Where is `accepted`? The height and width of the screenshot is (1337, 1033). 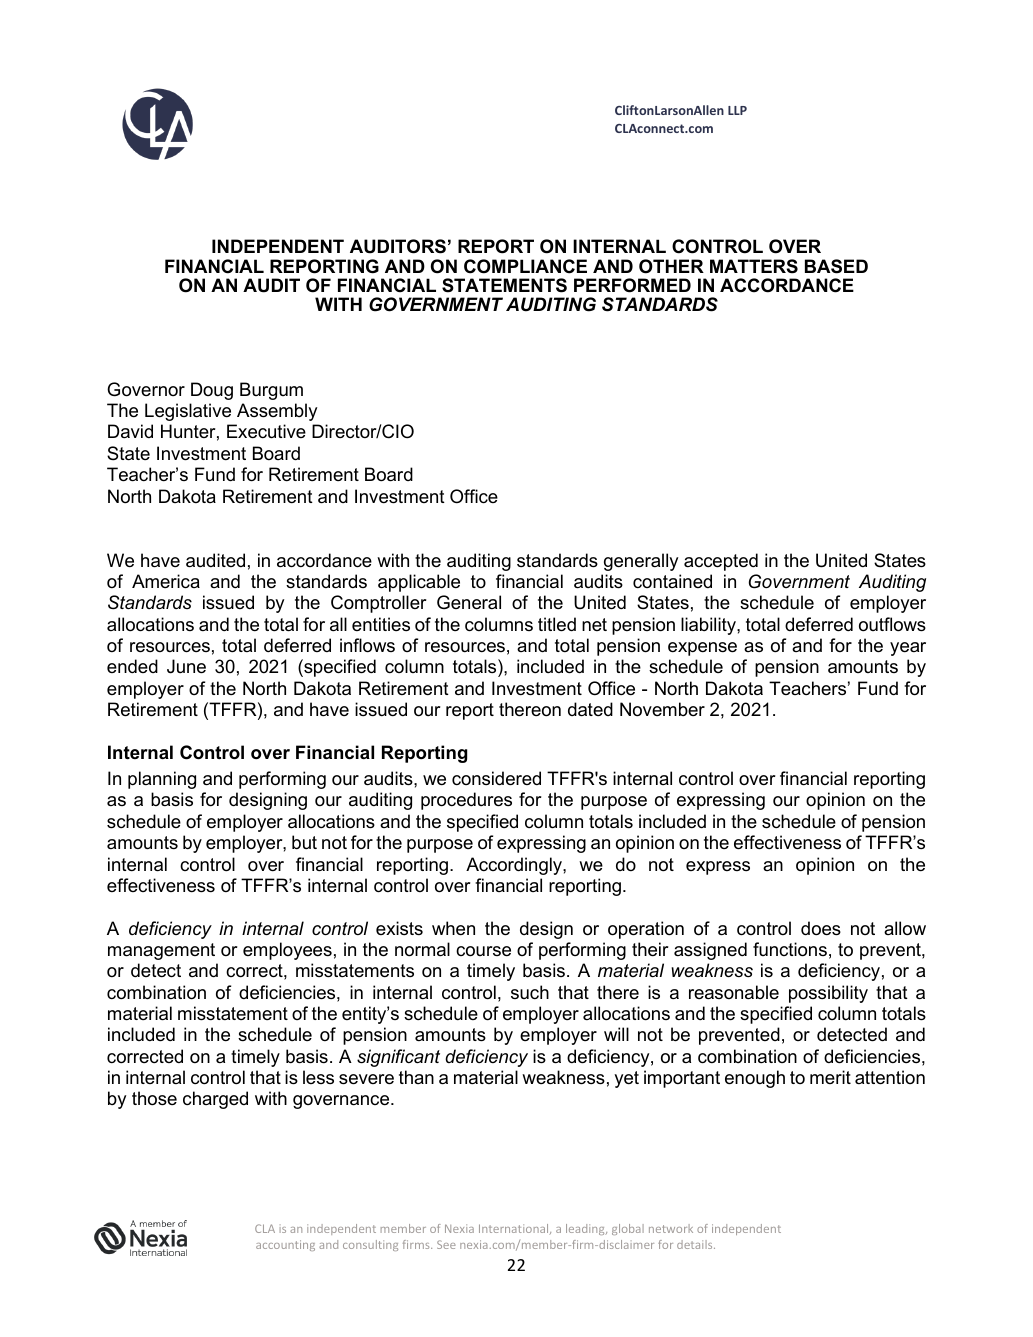 accepted is located at coordinates (721, 562).
